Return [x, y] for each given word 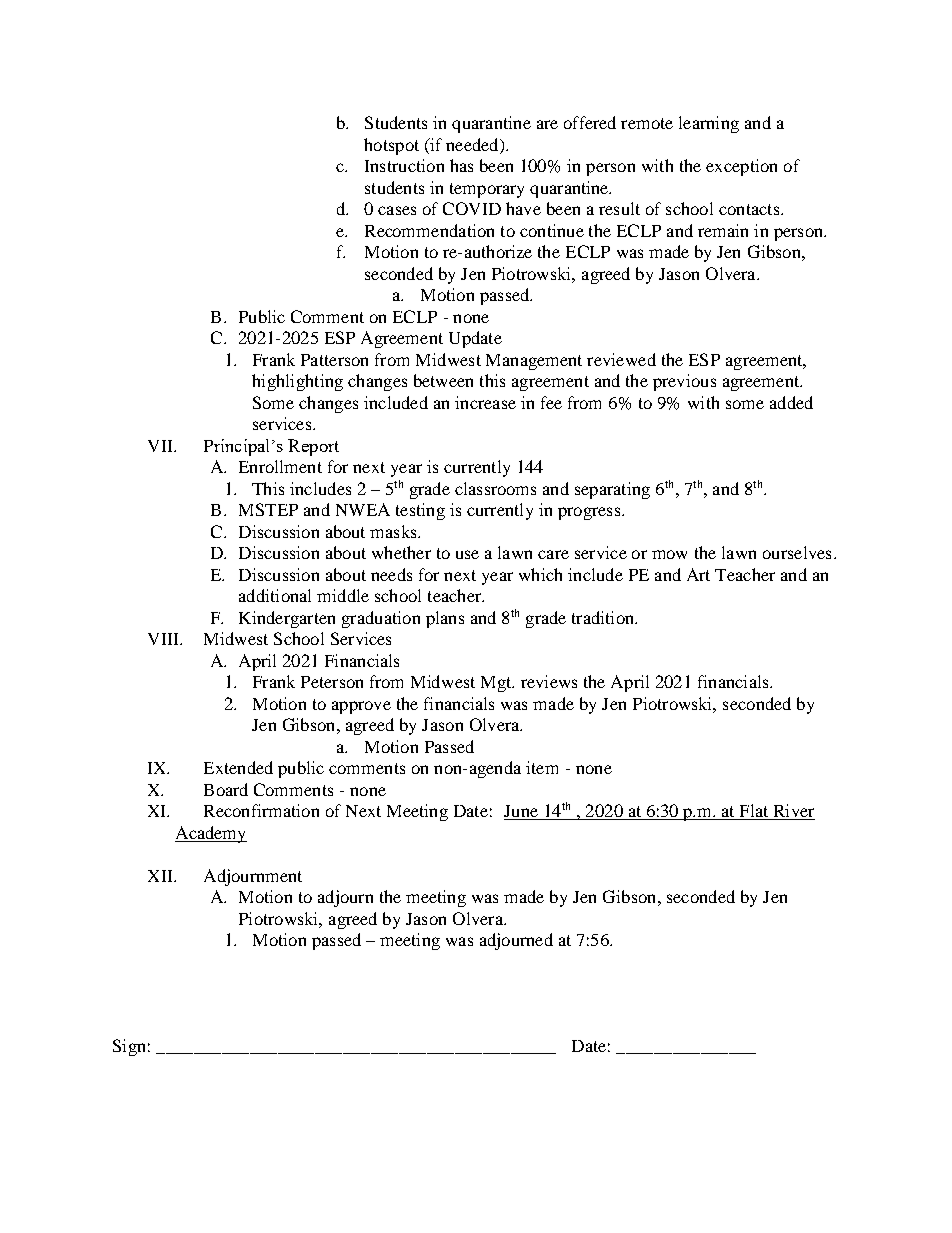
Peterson [332, 682]
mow [669, 554]
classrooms [495, 488]
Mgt [497, 684]
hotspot [391, 146]
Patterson [334, 360]
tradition [604, 617]
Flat [754, 812]
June [522, 812]
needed [473, 146]
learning [709, 124]
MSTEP [268, 509]
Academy [211, 834]
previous [684, 382]
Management [534, 362]
